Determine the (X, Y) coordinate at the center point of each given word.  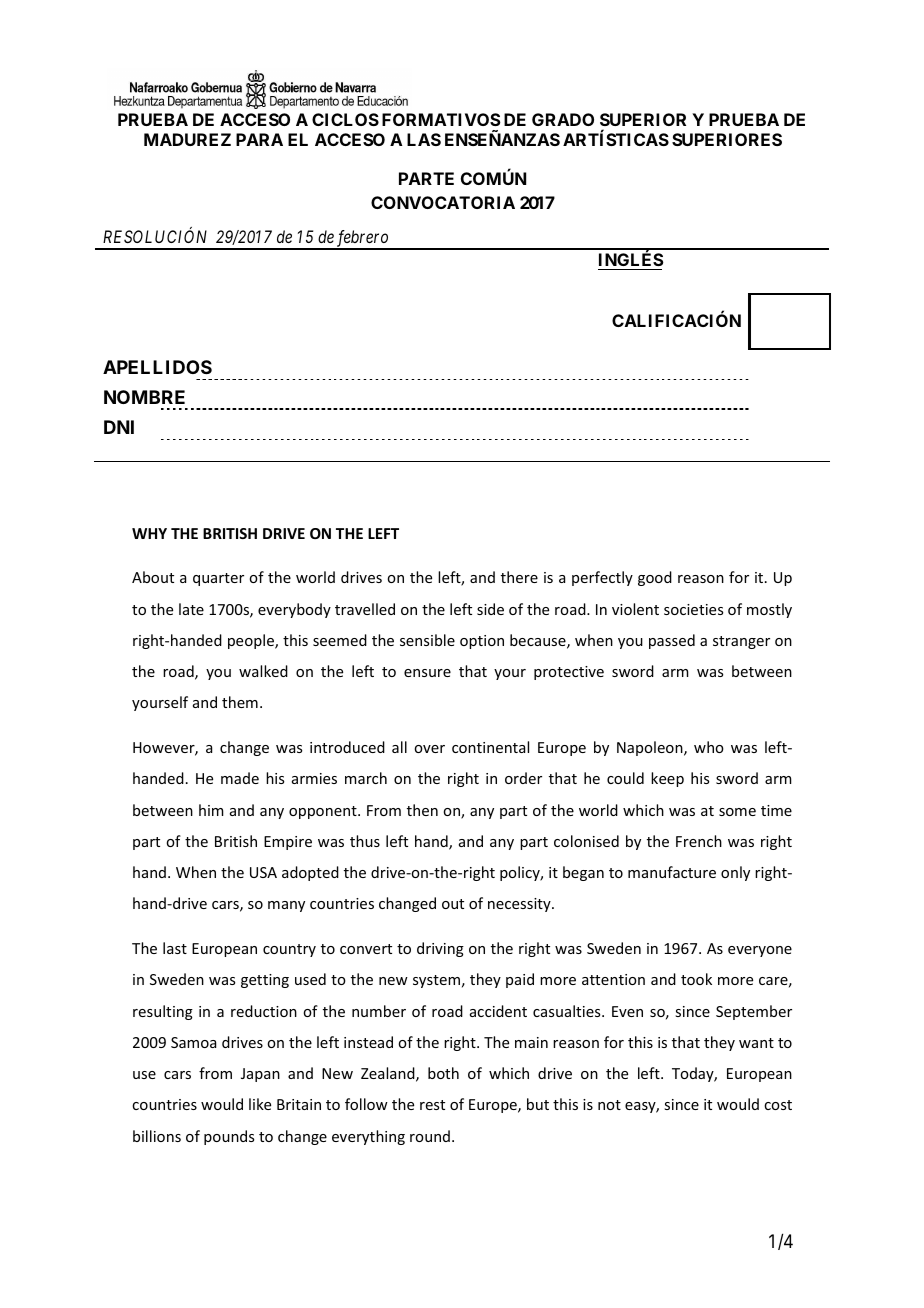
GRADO (563, 119)
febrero (362, 239)
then (422, 810)
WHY (149, 533)
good (655, 578)
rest (432, 1105)
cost (778, 1105)
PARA (259, 139)
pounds (229, 1137)
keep (667, 779)
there (519, 577)
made (240, 778)
